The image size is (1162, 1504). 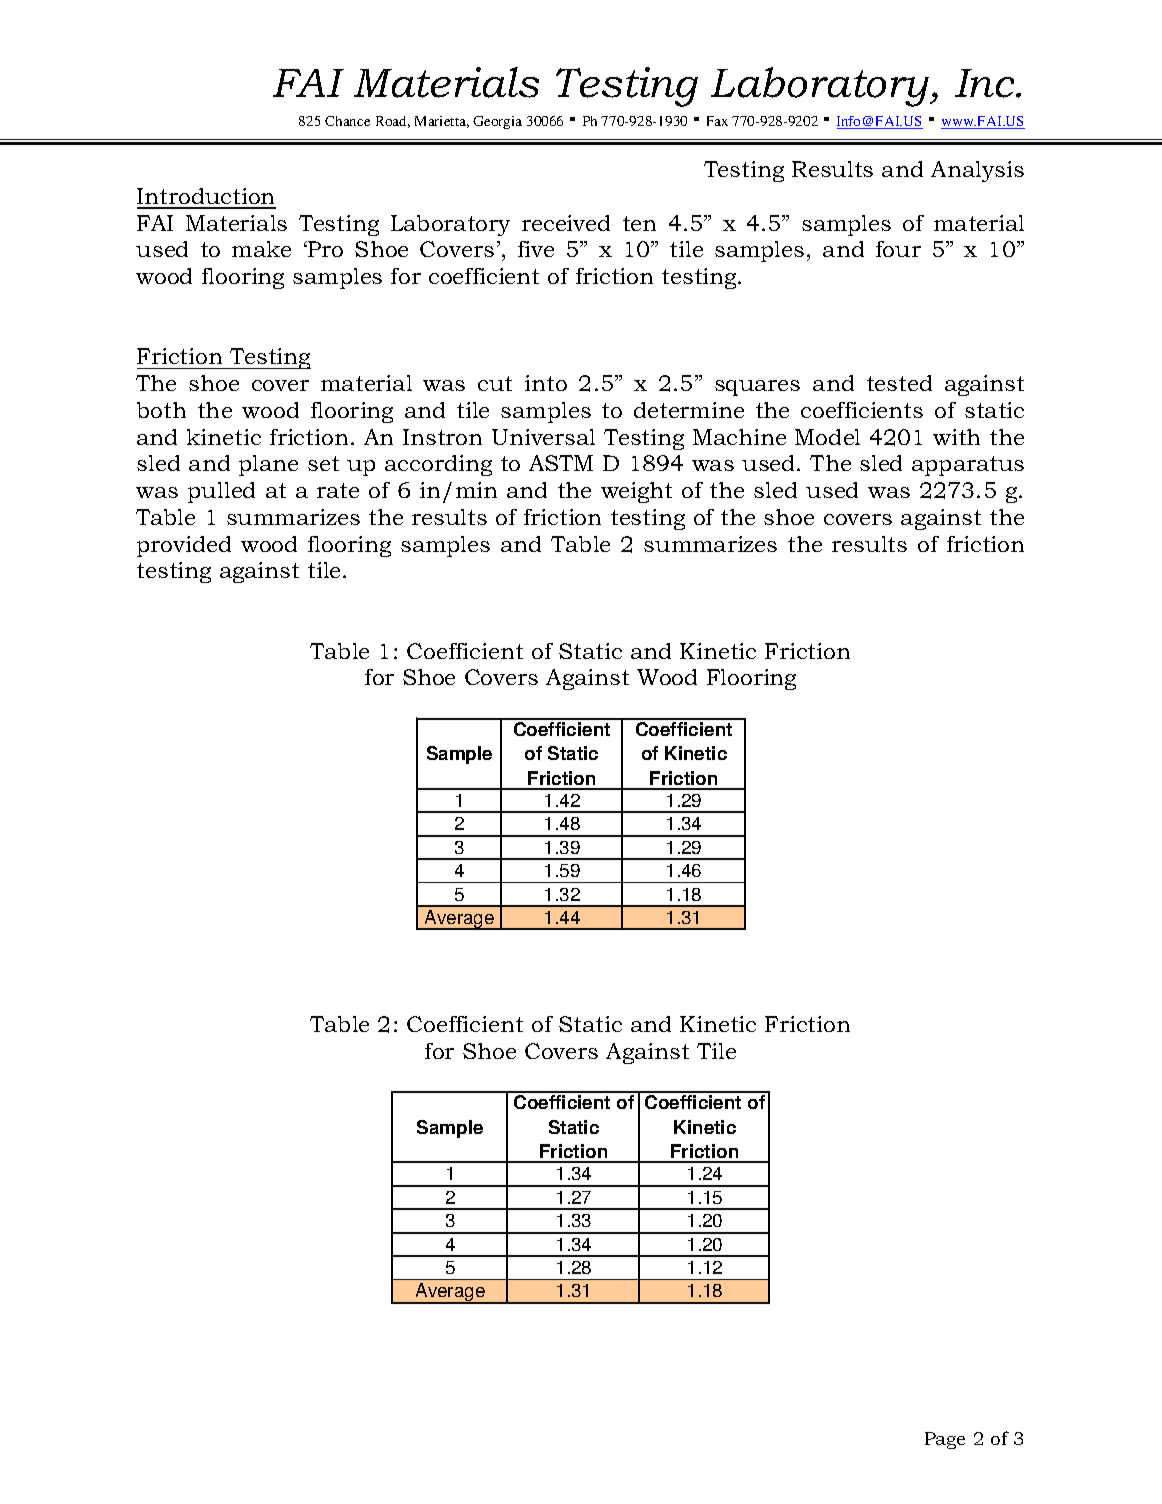 What do you see at coordinates (636, 492) in the screenshot?
I see `weight` at bounding box center [636, 492].
